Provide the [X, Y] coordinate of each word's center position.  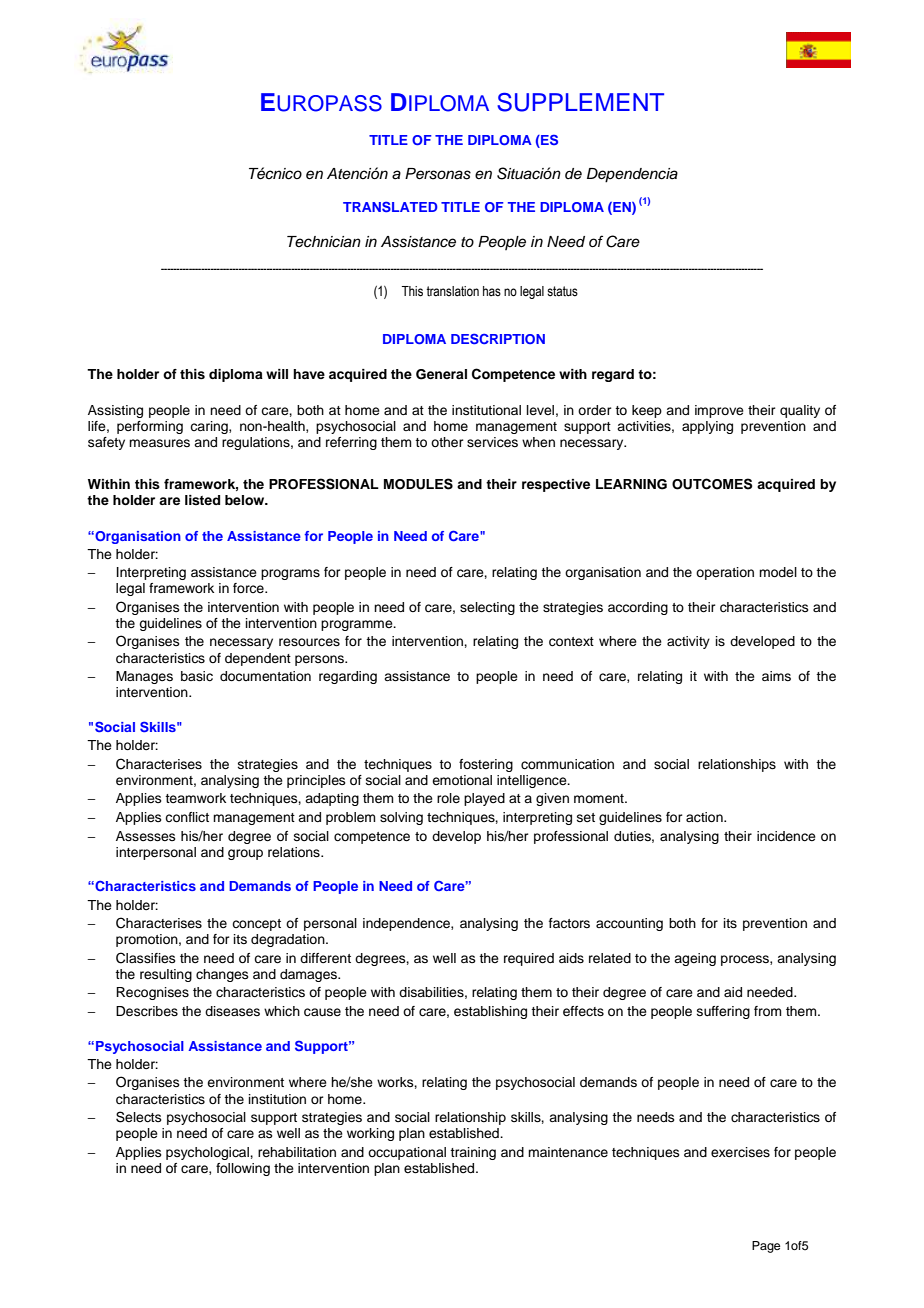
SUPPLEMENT [580, 102]
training [473, 1153]
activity [688, 642]
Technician [324, 242]
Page [766, 1247]
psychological [208, 1153]
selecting [487, 608]
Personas [438, 174]
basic [197, 676]
